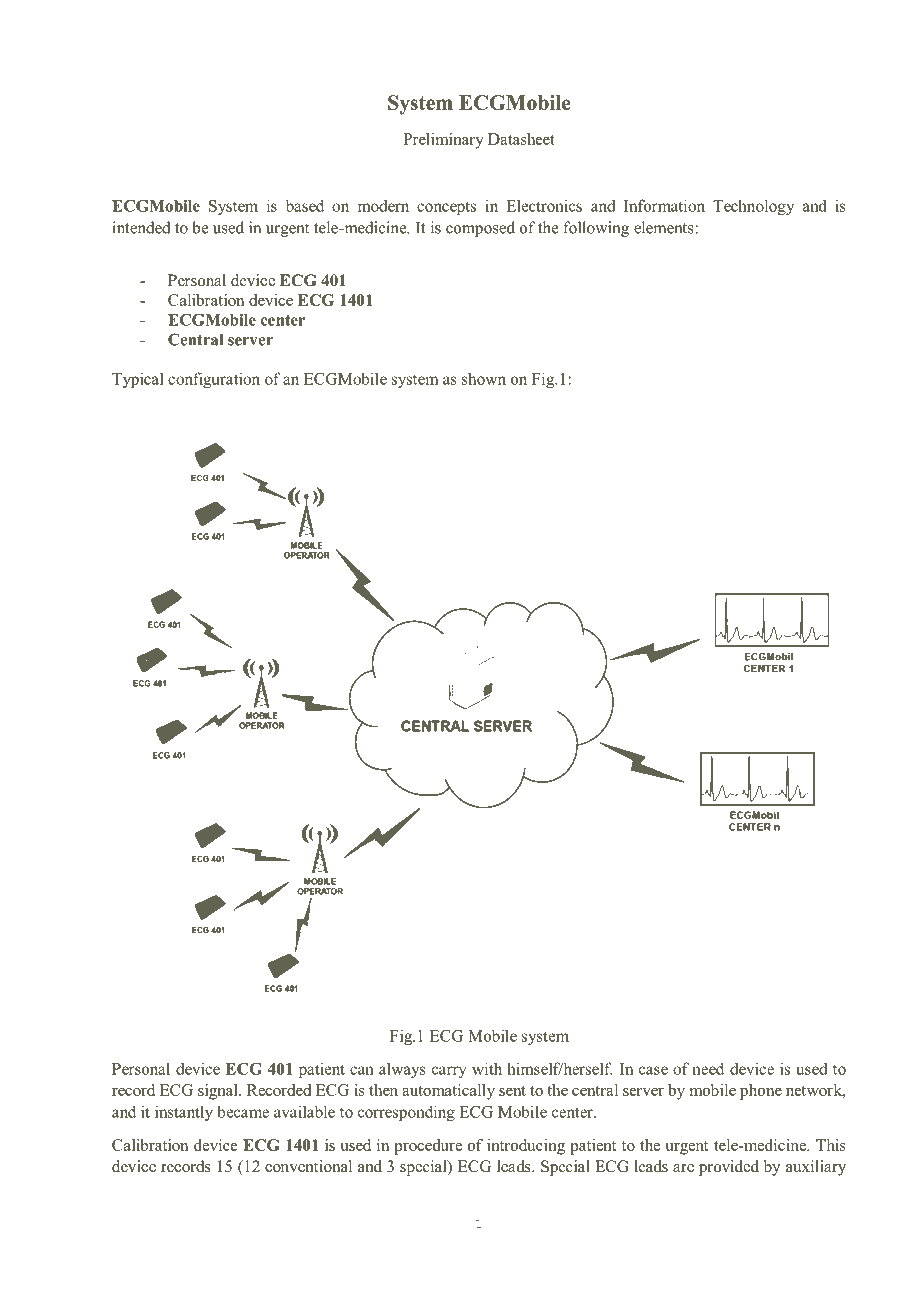 Image resolution: width=924 pixels, height=1308 pixels. Describe the element at coordinates (484, 378) in the image. I see `shown` at that location.
